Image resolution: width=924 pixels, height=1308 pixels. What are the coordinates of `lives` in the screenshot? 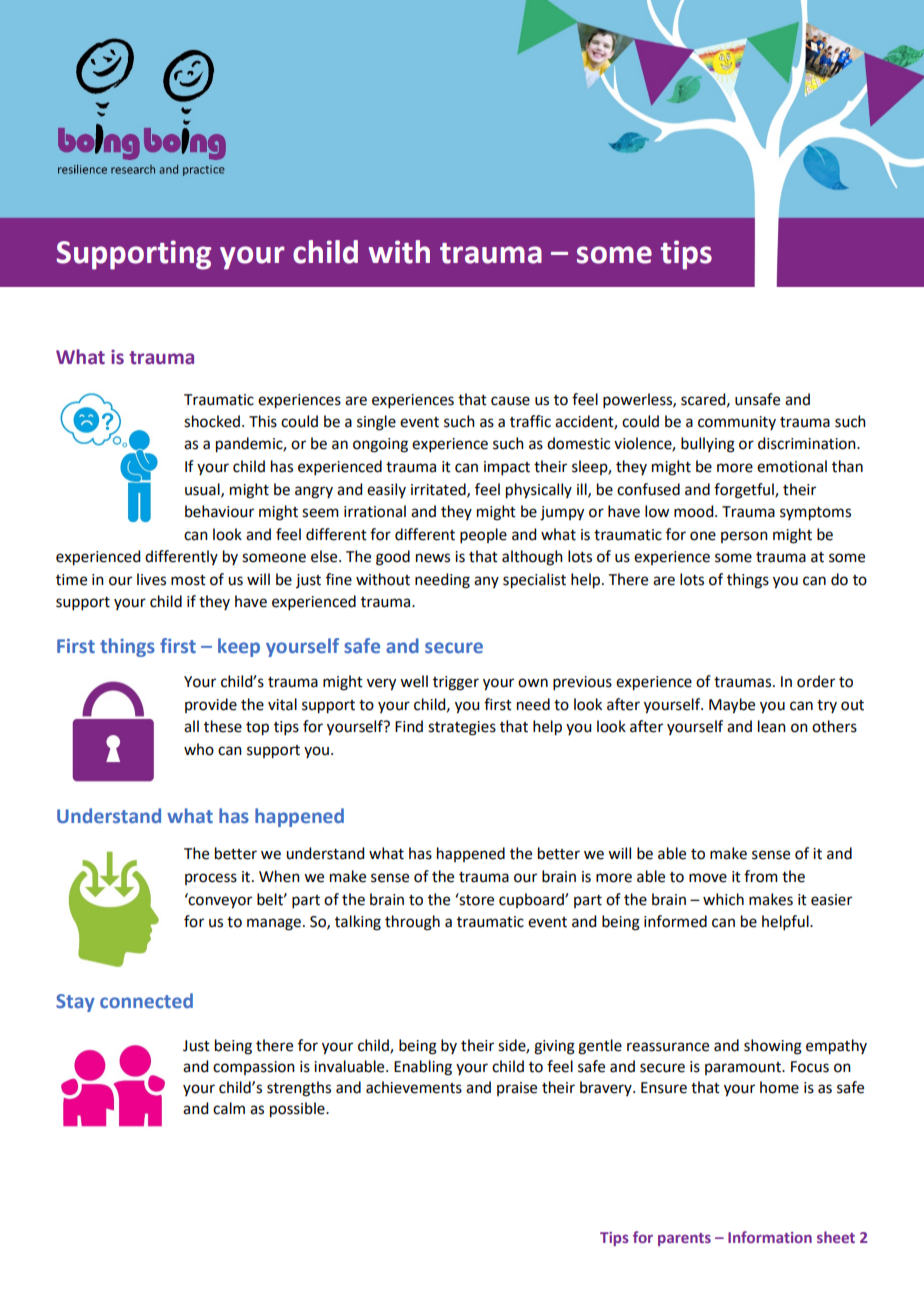 It's located at (151, 579).
